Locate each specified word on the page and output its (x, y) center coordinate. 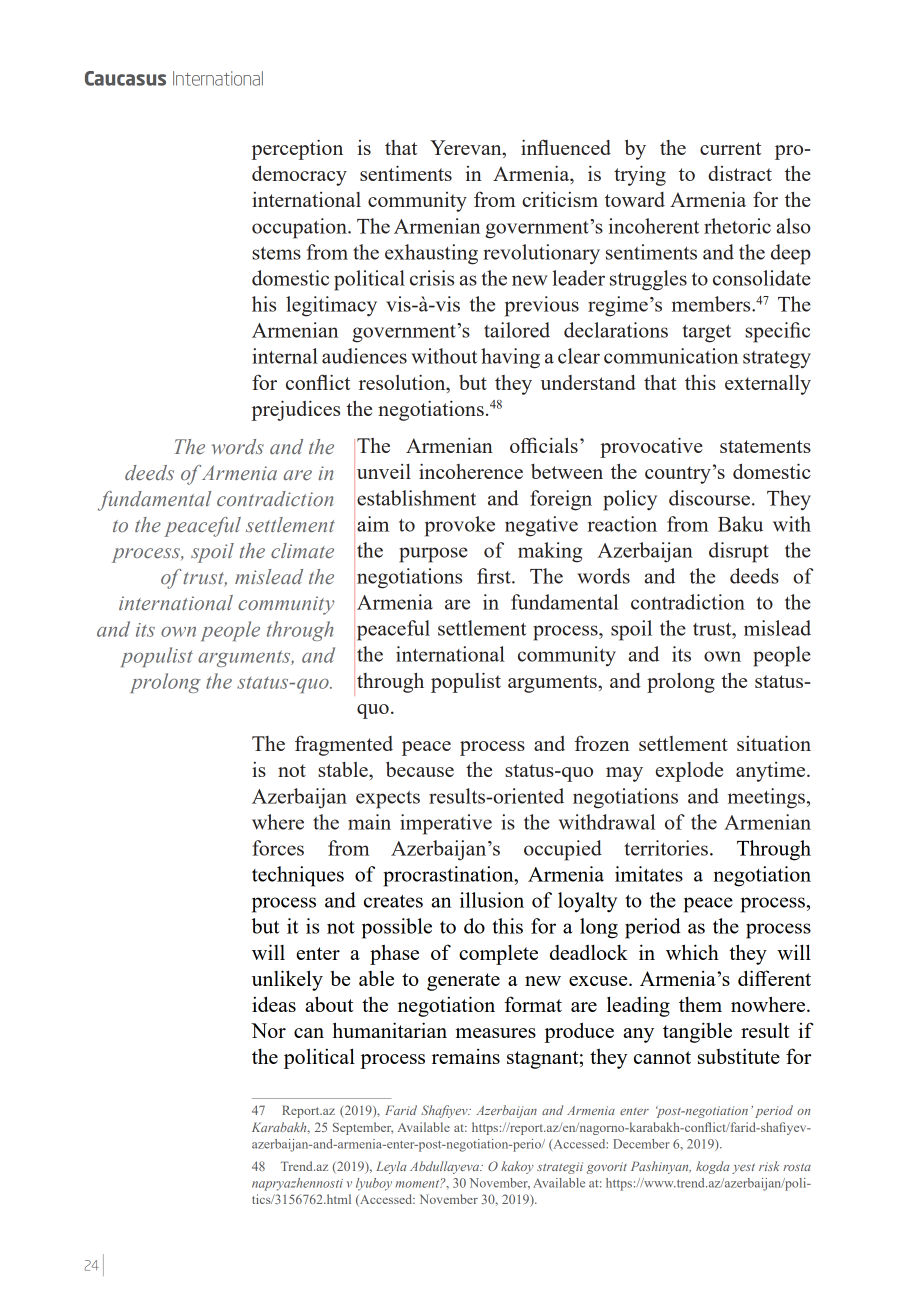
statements (765, 446)
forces (278, 848)
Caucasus (125, 78)
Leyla (391, 1167)
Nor (268, 1030)
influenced (566, 147)
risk (769, 1166)
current (730, 148)
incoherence (471, 471)
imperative (446, 824)
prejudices (296, 410)
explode (689, 772)
